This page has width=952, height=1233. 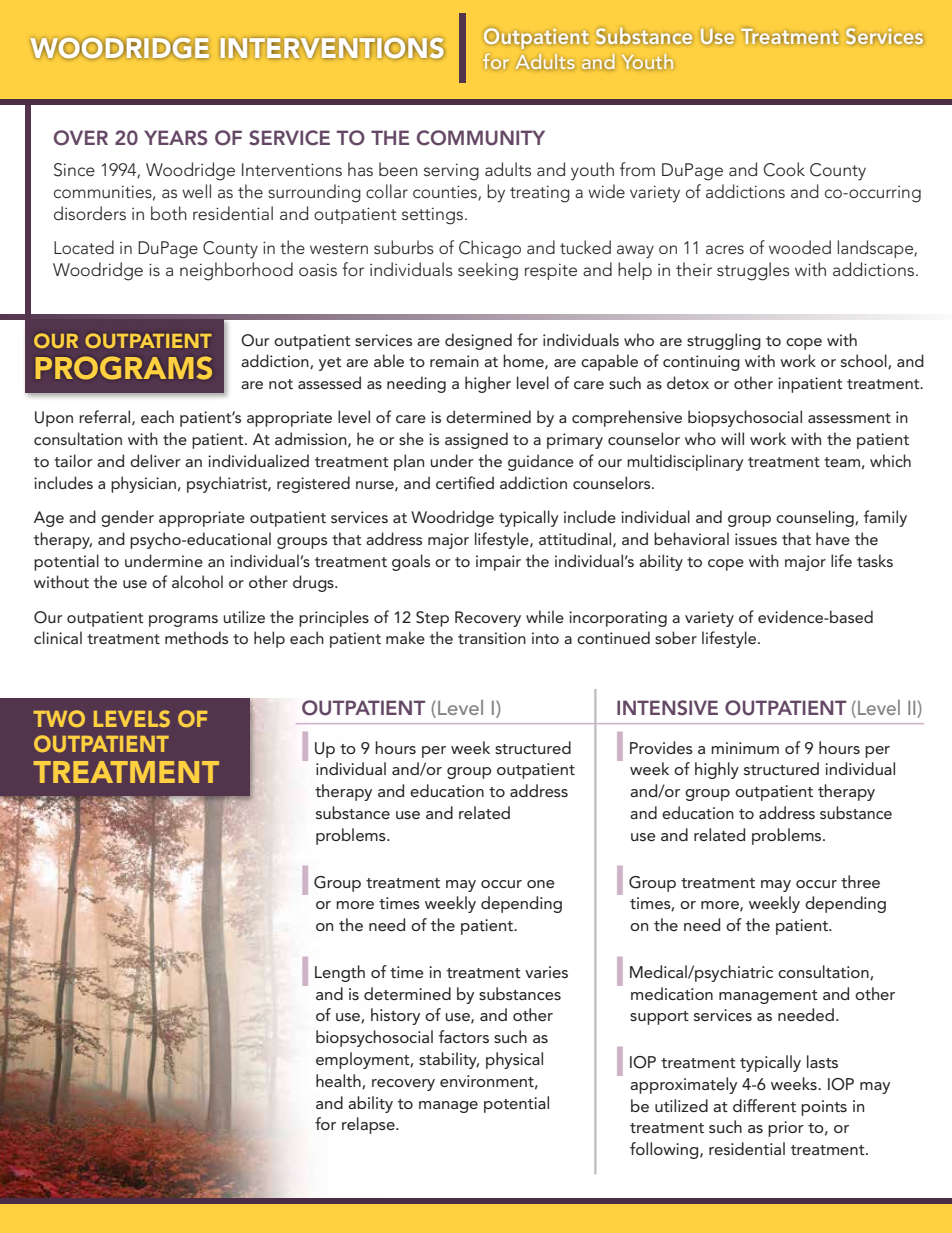 What do you see at coordinates (724, 341) in the page?
I see `struggling` at bounding box center [724, 341].
